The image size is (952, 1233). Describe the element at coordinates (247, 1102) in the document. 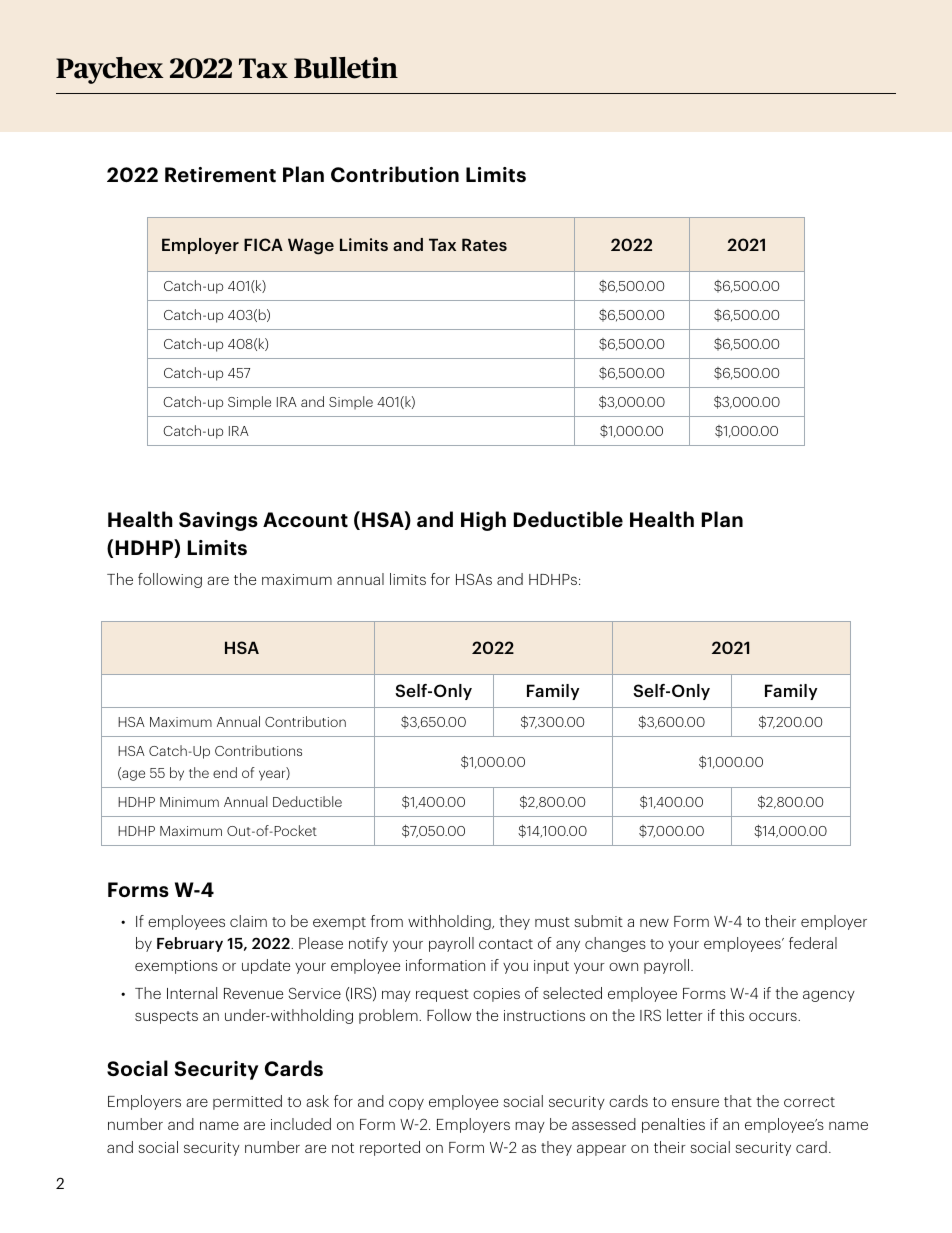

I see `permitted` at that location.
